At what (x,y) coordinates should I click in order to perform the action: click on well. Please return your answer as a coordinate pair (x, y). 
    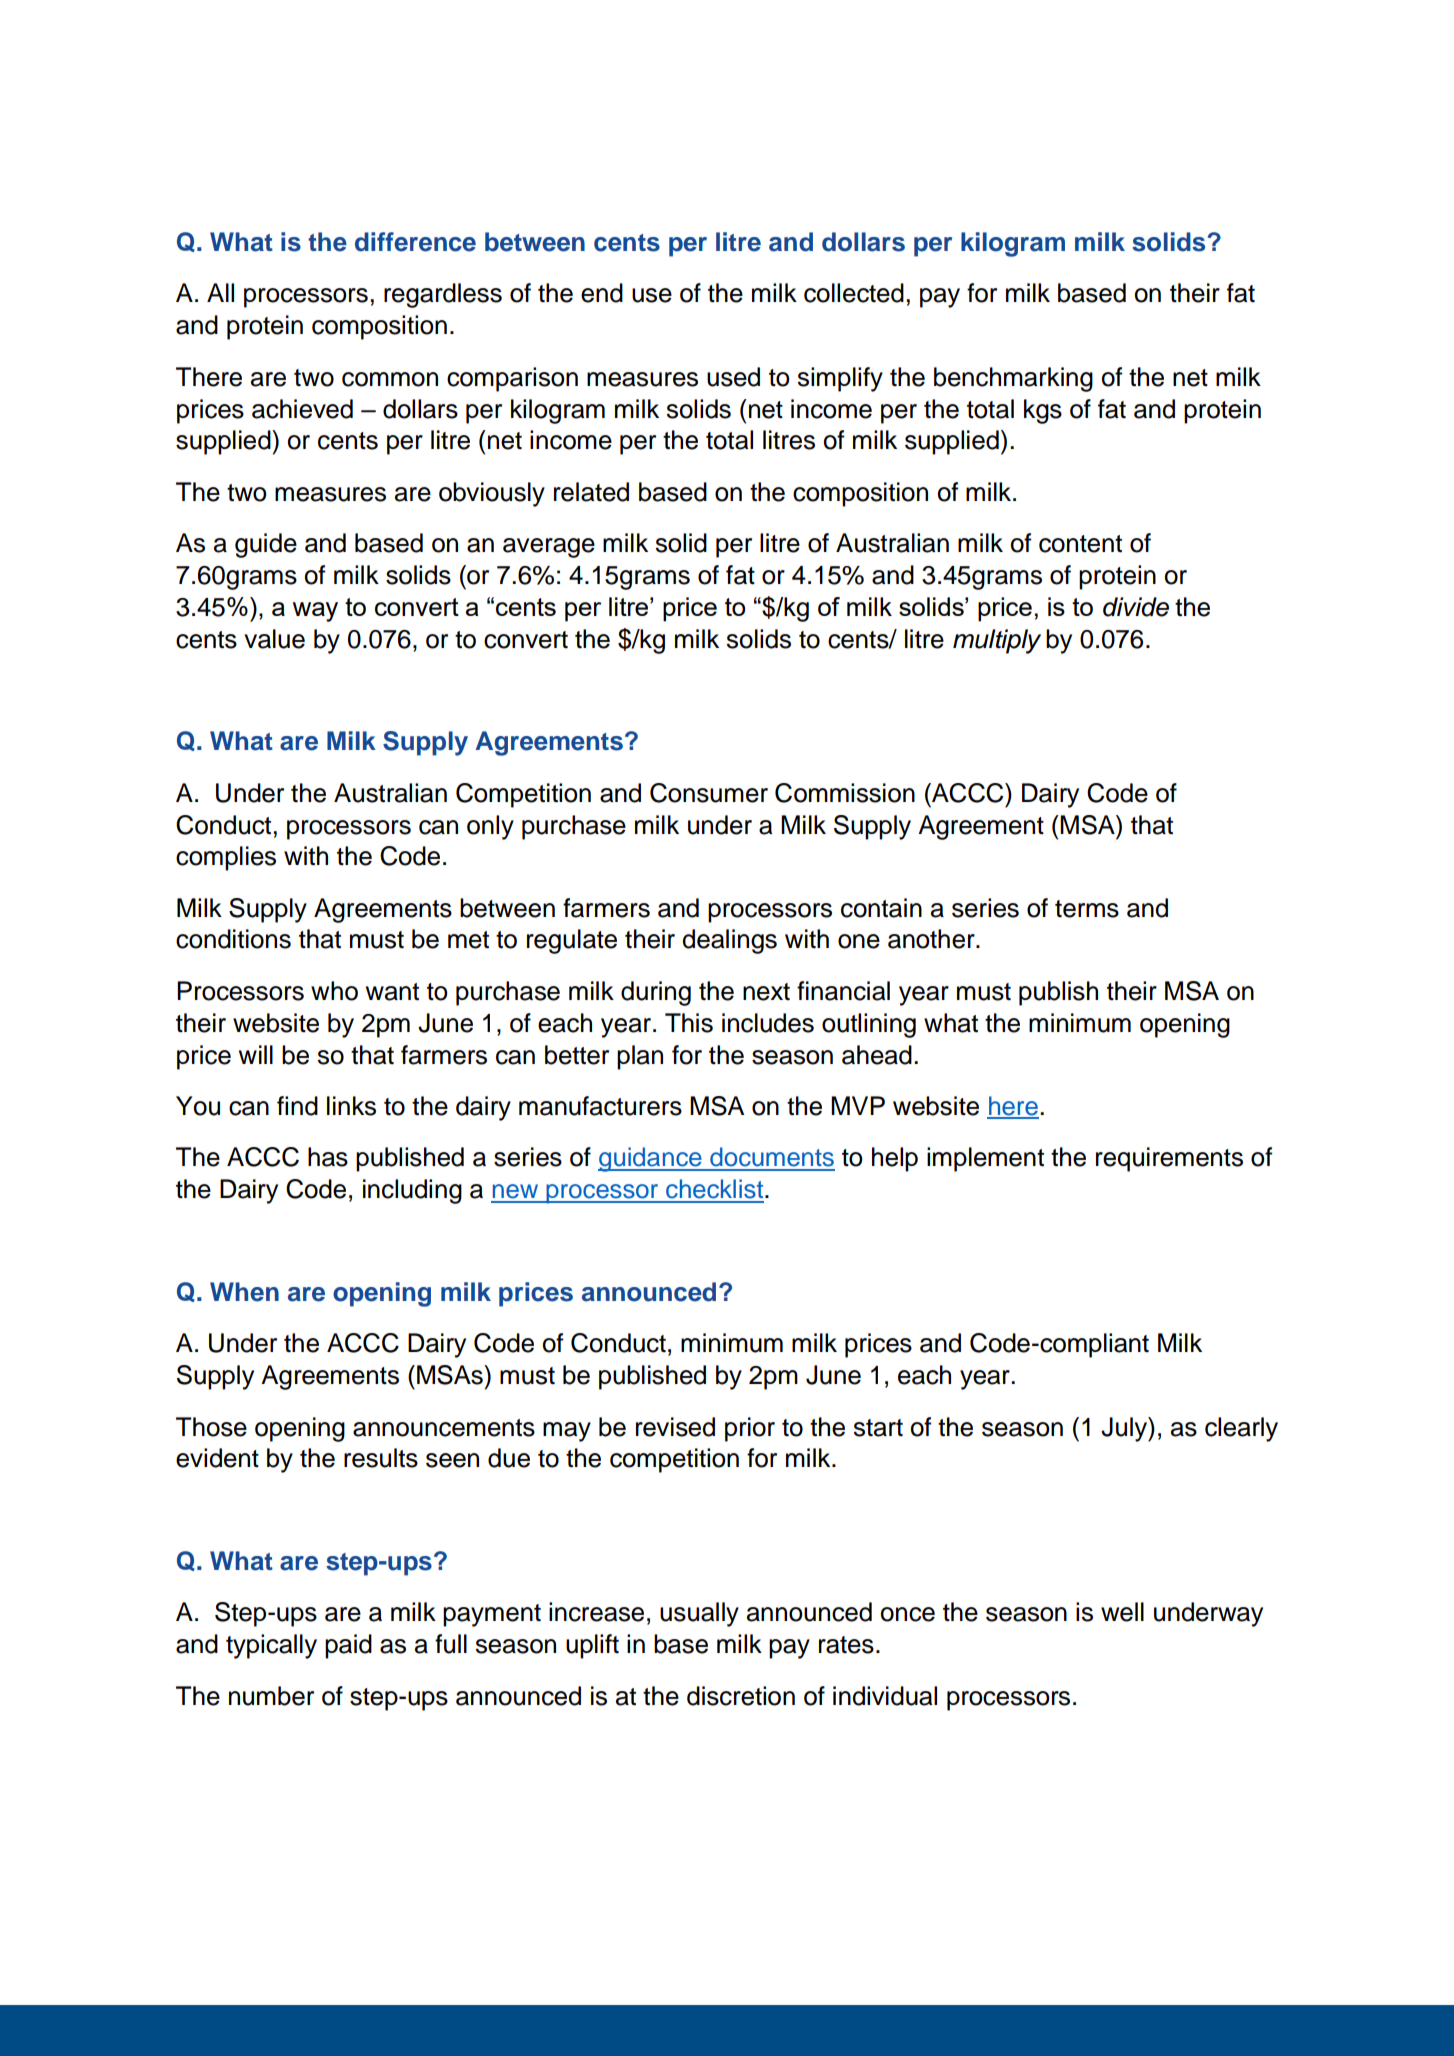
    Looking at the image, I should click on (1122, 1612).
